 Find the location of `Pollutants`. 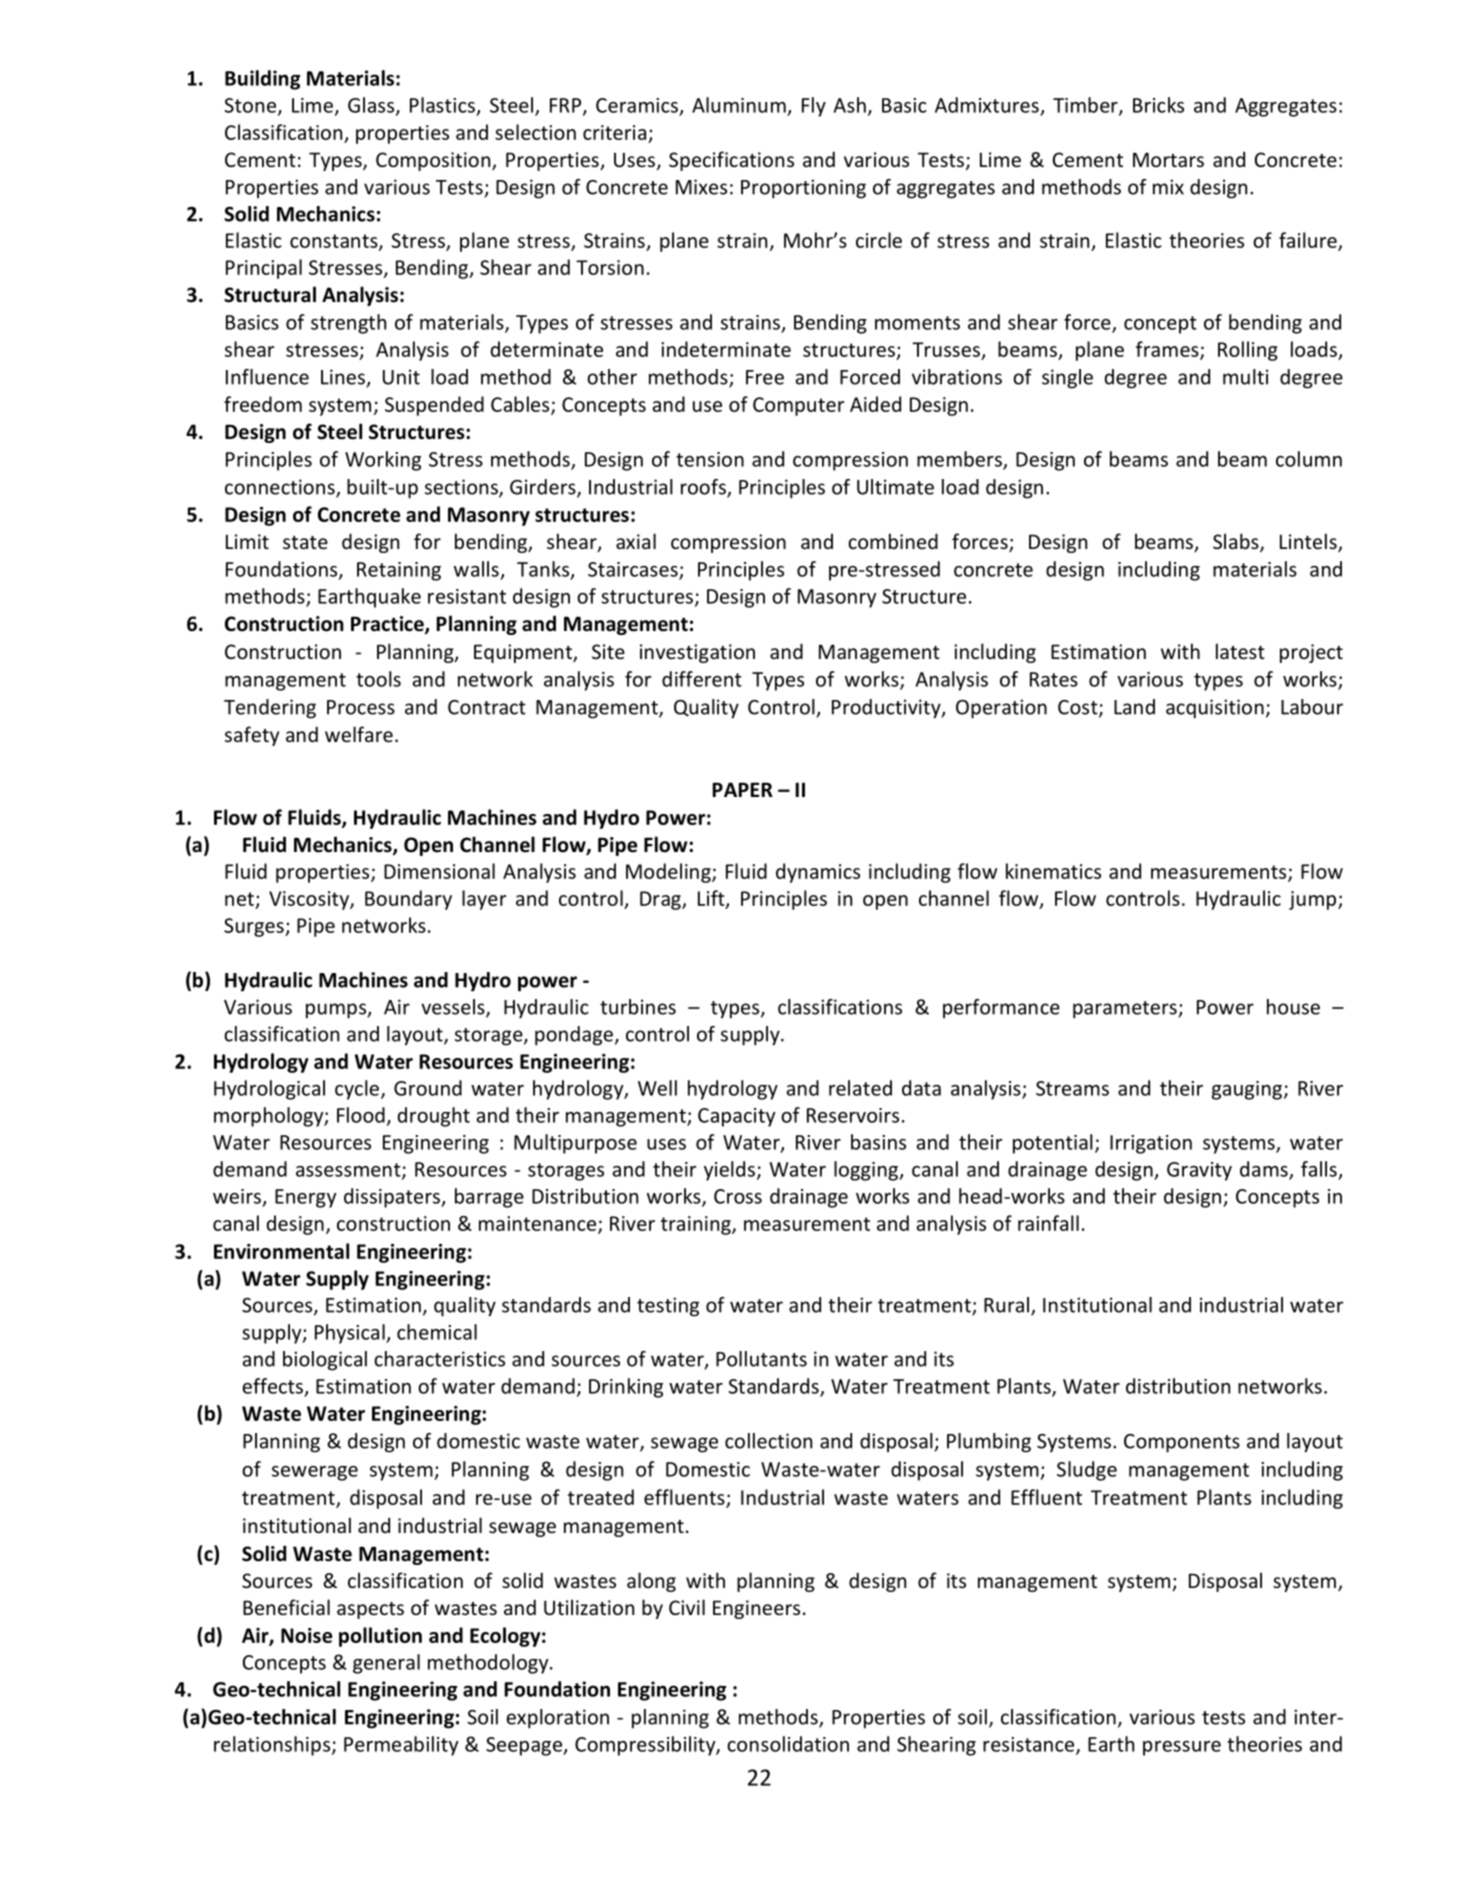

Pollutants is located at coordinates (761, 1359).
